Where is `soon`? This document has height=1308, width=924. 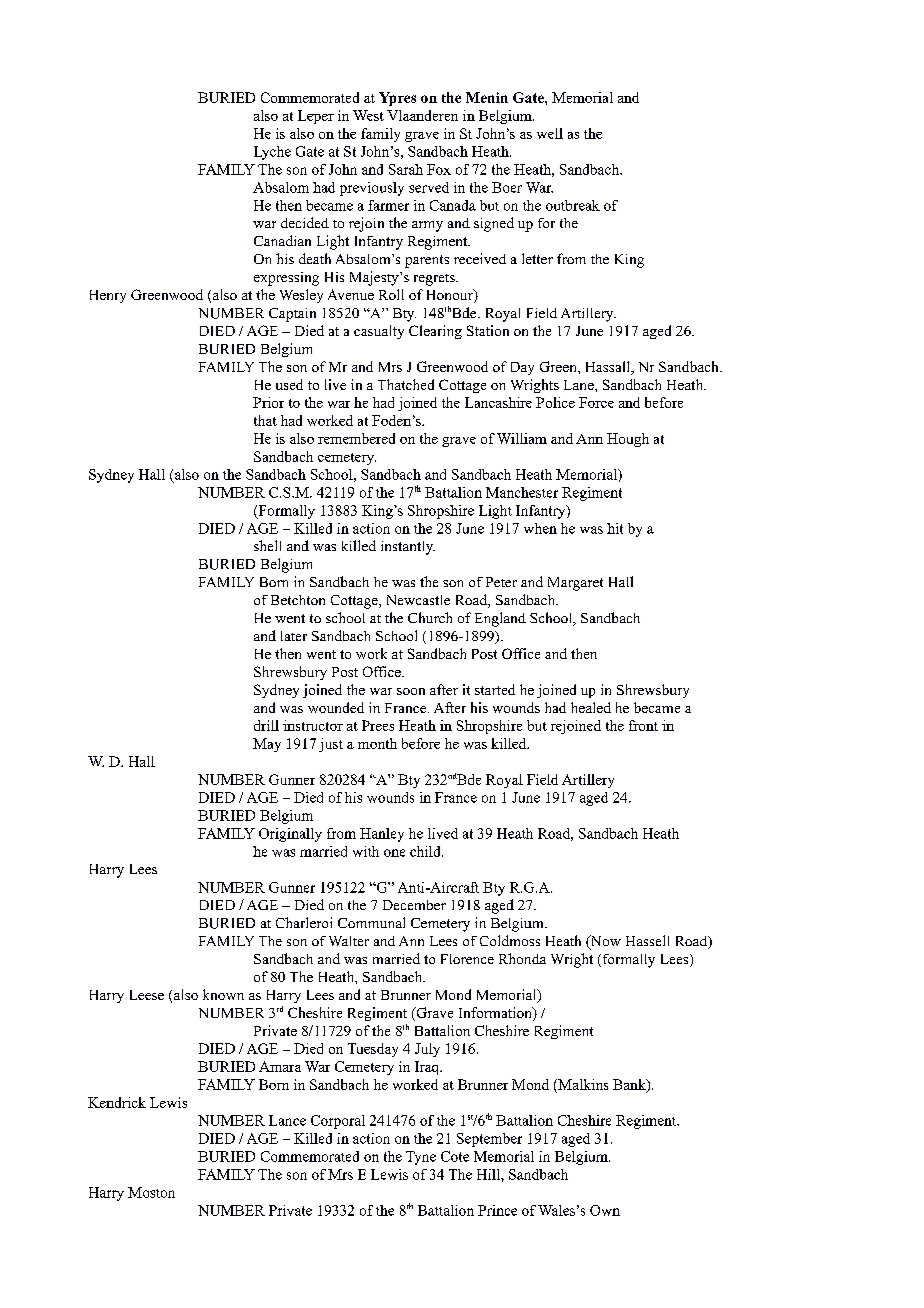
soon is located at coordinates (411, 691).
